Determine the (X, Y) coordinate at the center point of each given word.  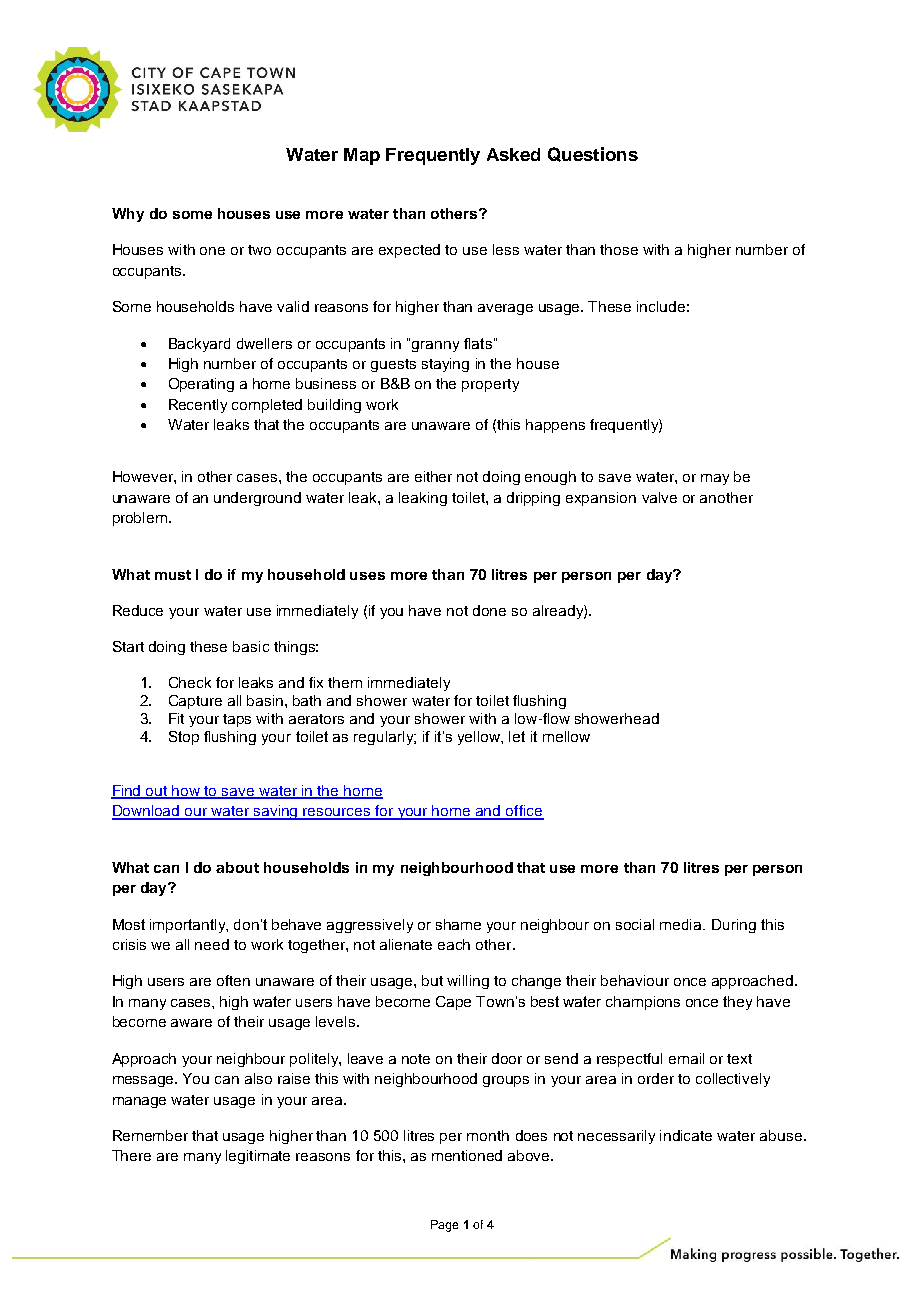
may (715, 479)
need (212, 944)
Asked (513, 154)
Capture (195, 702)
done (489, 610)
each (454, 944)
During (734, 926)
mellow (566, 736)
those (619, 249)
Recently (198, 406)
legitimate (258, 1157)
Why (128, 215)
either (433, 476)
